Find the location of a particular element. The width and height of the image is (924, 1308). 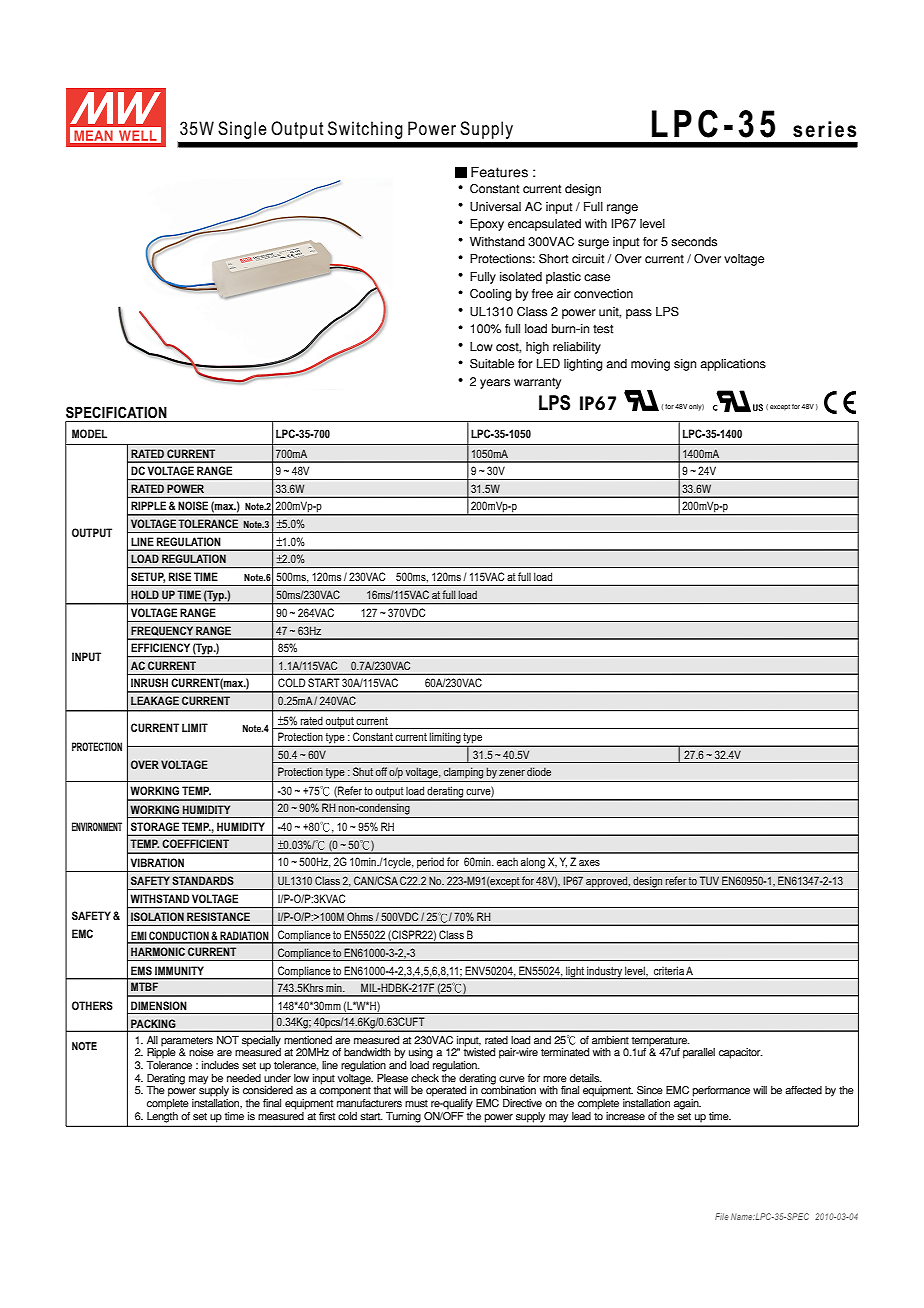

TUV is located at coordinates (709, 880).
